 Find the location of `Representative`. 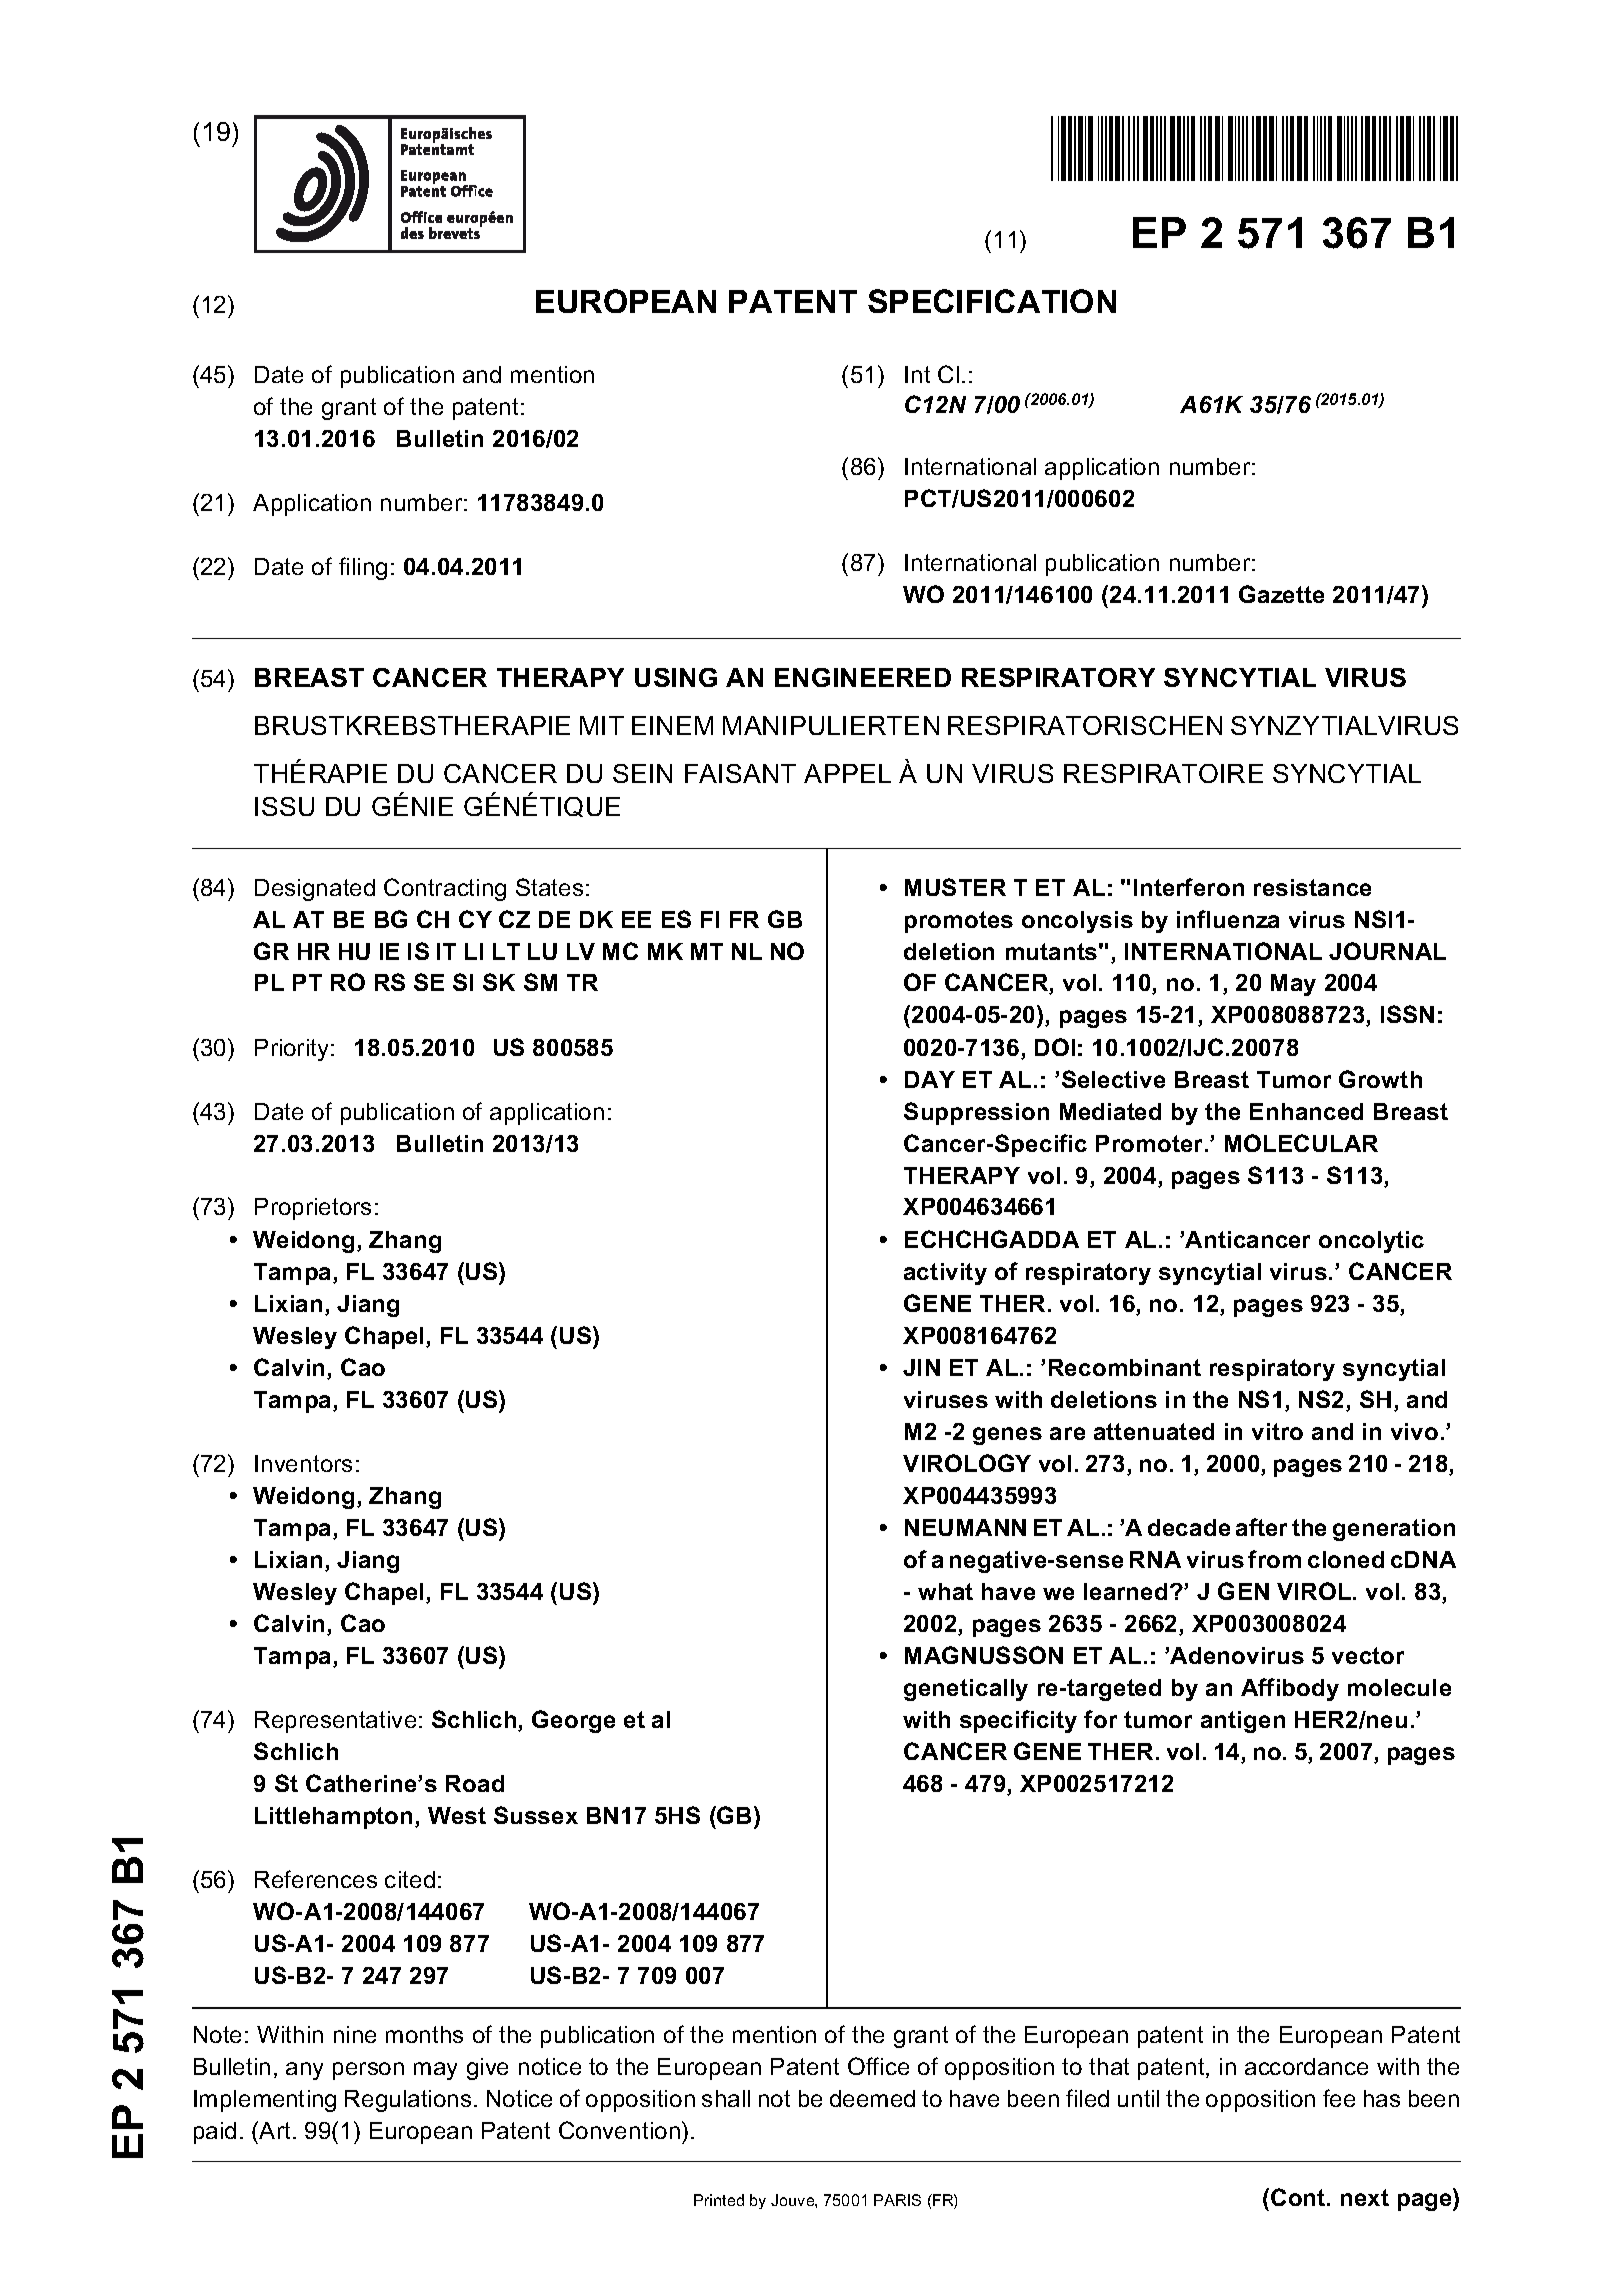

Representative is located at coordinates (335, 1722).
